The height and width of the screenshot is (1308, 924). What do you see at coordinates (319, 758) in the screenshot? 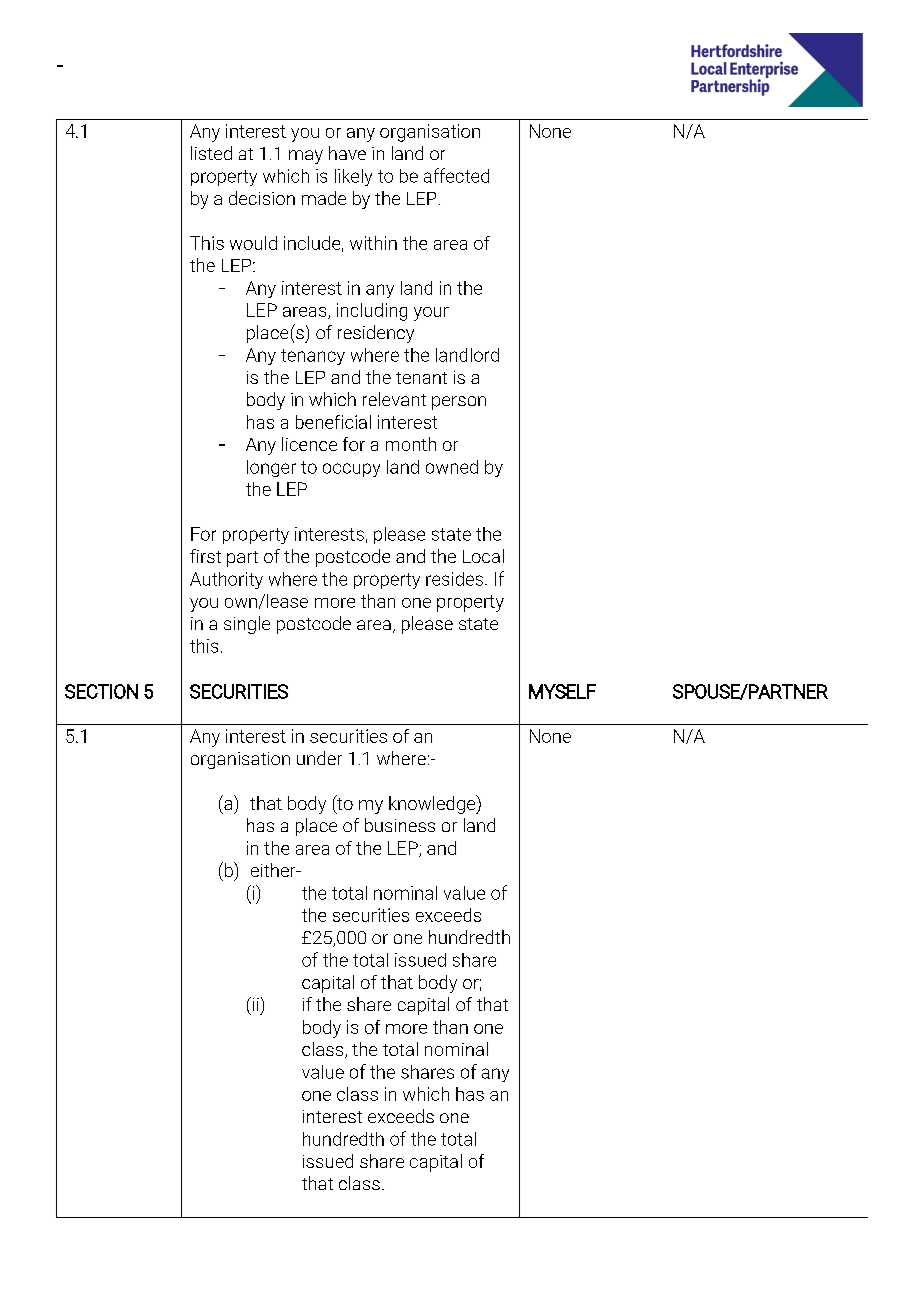
I see `under` at bounding box center [319, 758].
